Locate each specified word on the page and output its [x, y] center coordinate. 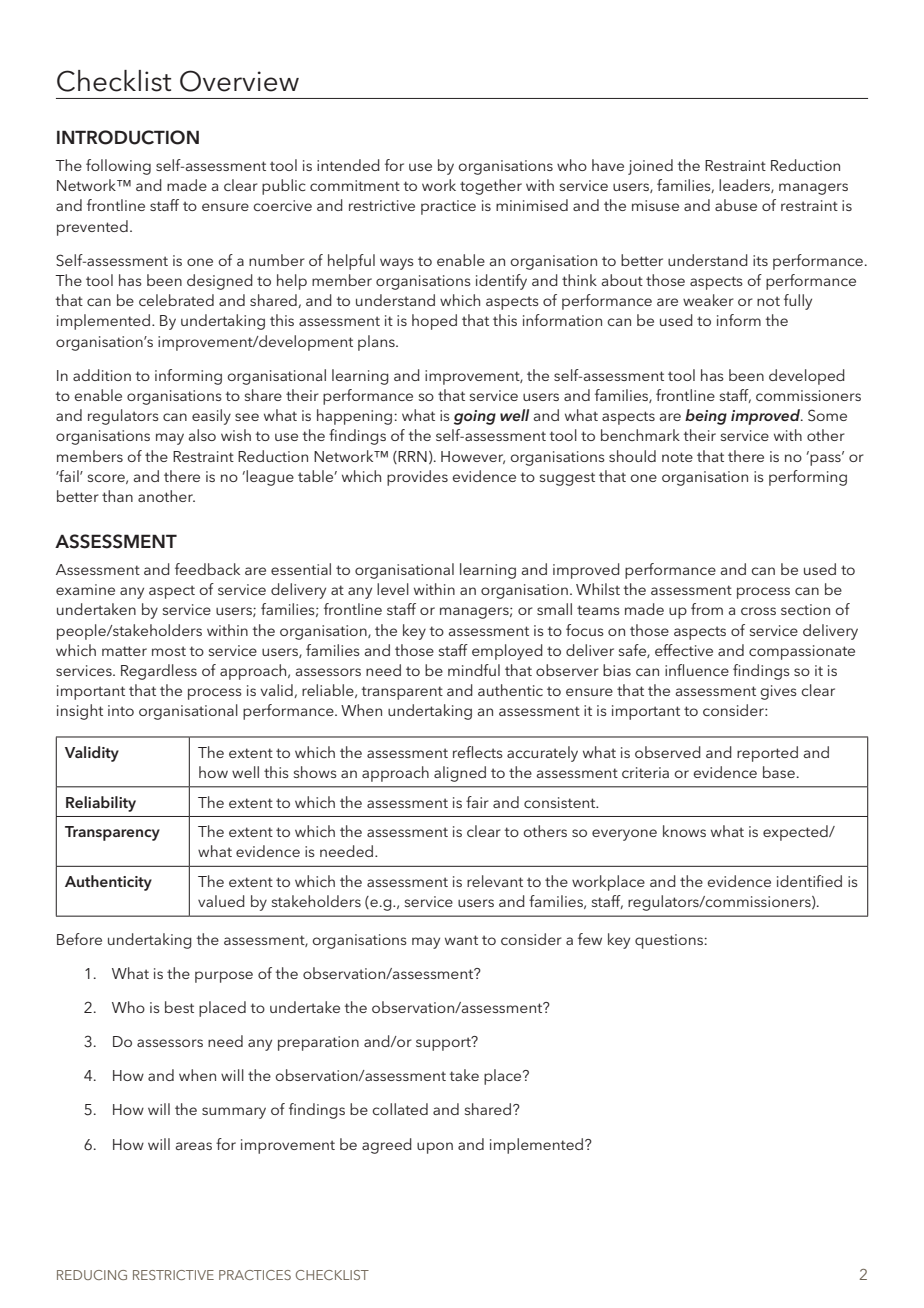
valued [221, 901]
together [491, 187]
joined [650, 167]
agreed [387, 1146]
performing [808, 478]
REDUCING [92, 1275]
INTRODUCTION [128, 137]
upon [435, 1148]
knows [684, 831]
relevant [495, 881]
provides [417, 478]
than [117, 496]
